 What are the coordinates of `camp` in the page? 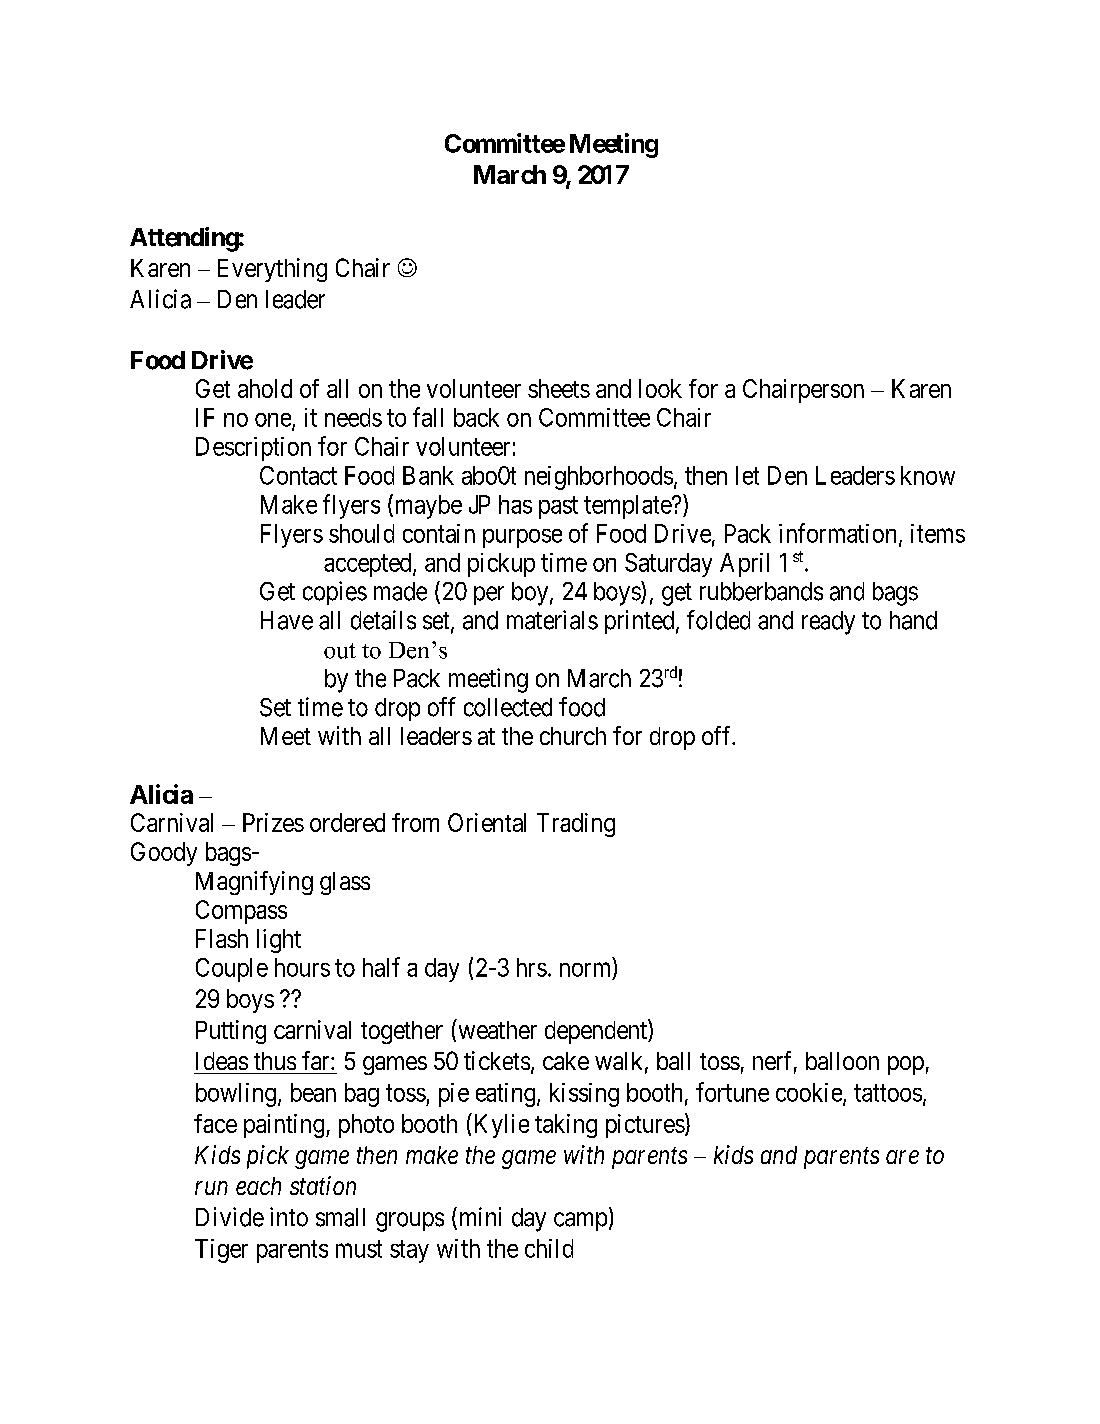 It's located at (580, 1221).
